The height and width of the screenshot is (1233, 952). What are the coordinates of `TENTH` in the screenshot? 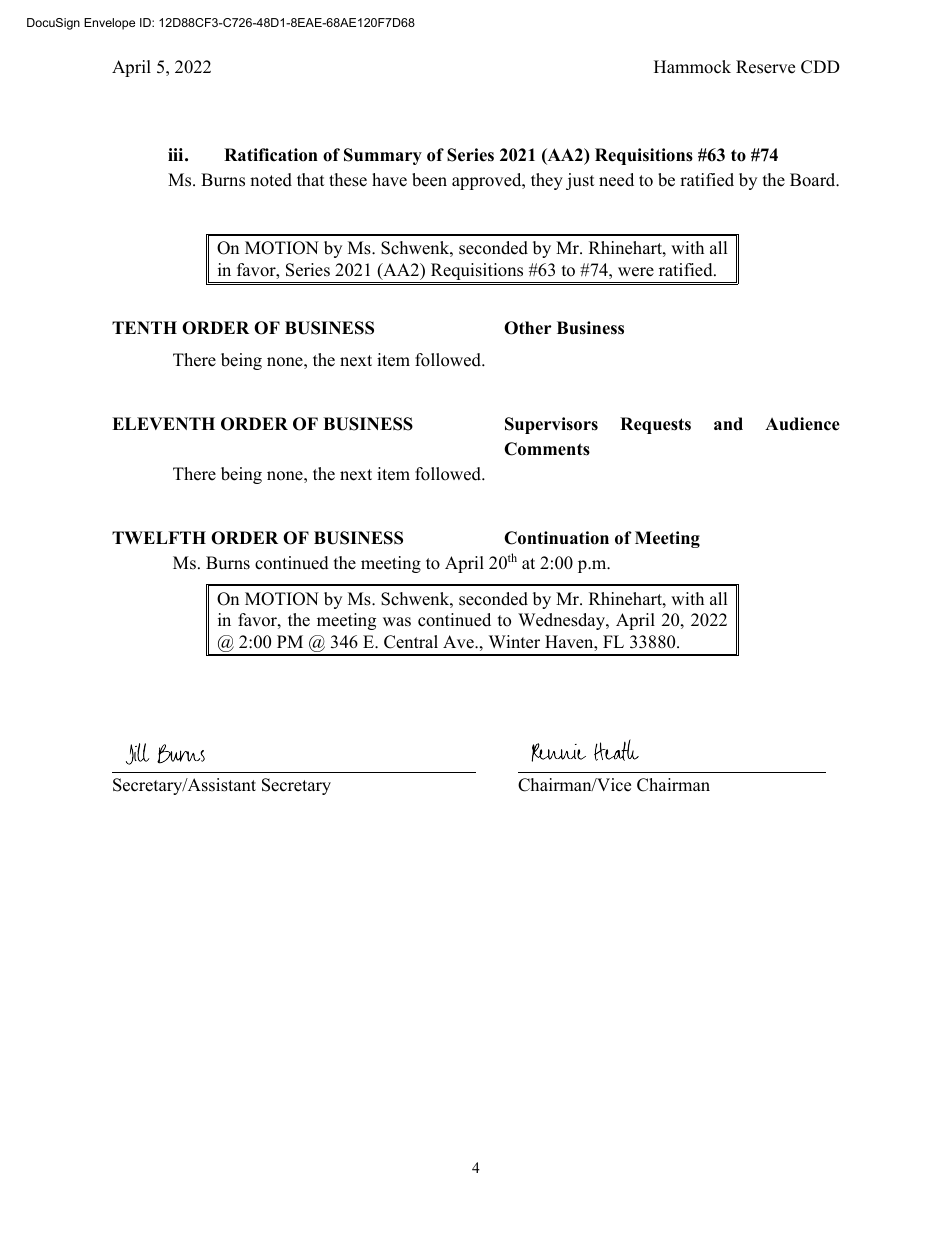 It's located at (144, 327).
